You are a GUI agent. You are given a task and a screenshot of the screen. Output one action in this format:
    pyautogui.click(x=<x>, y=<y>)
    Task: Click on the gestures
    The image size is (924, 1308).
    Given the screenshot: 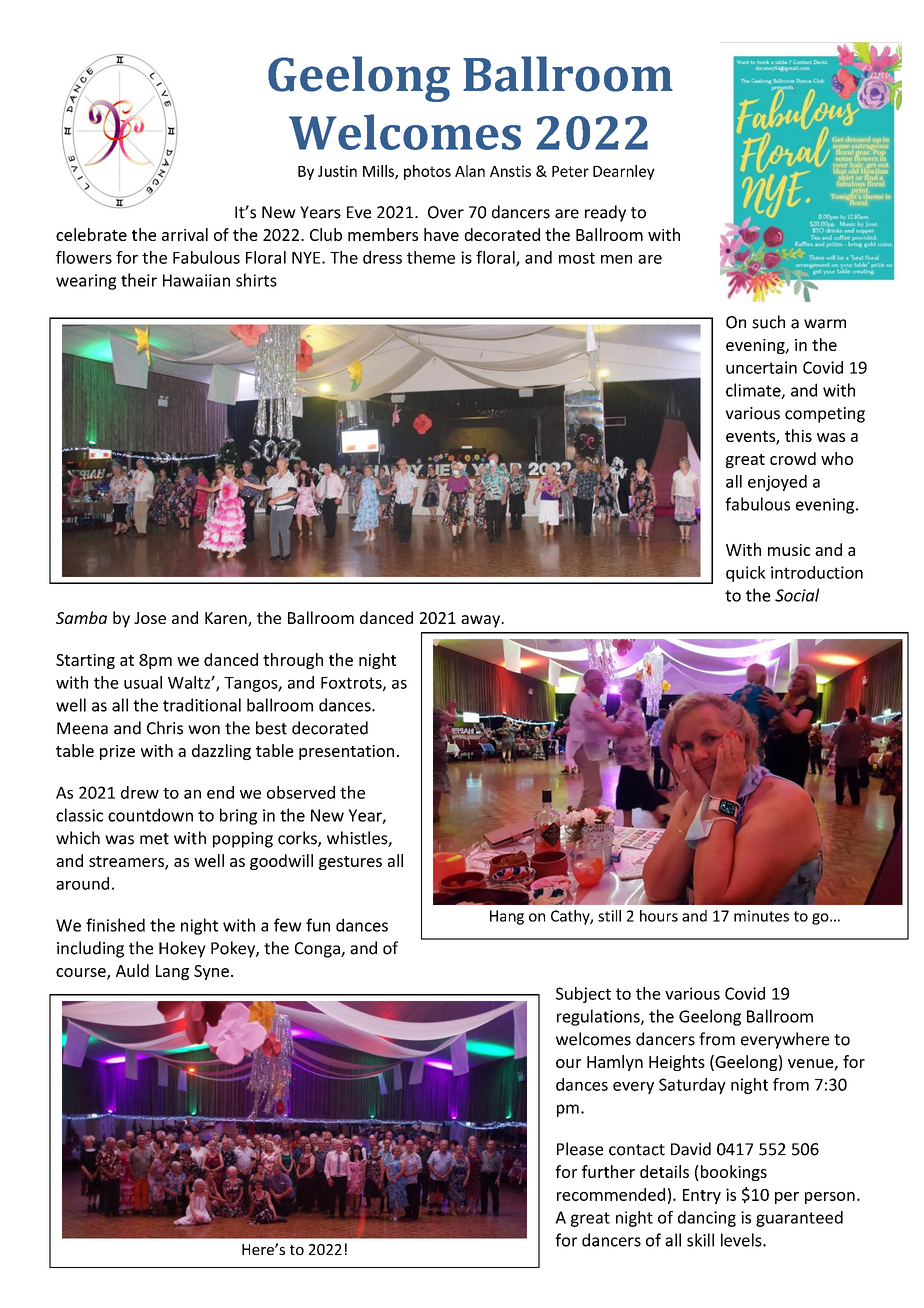 What is the action you would take?
    pyautogui.click(x=350, y=863)
